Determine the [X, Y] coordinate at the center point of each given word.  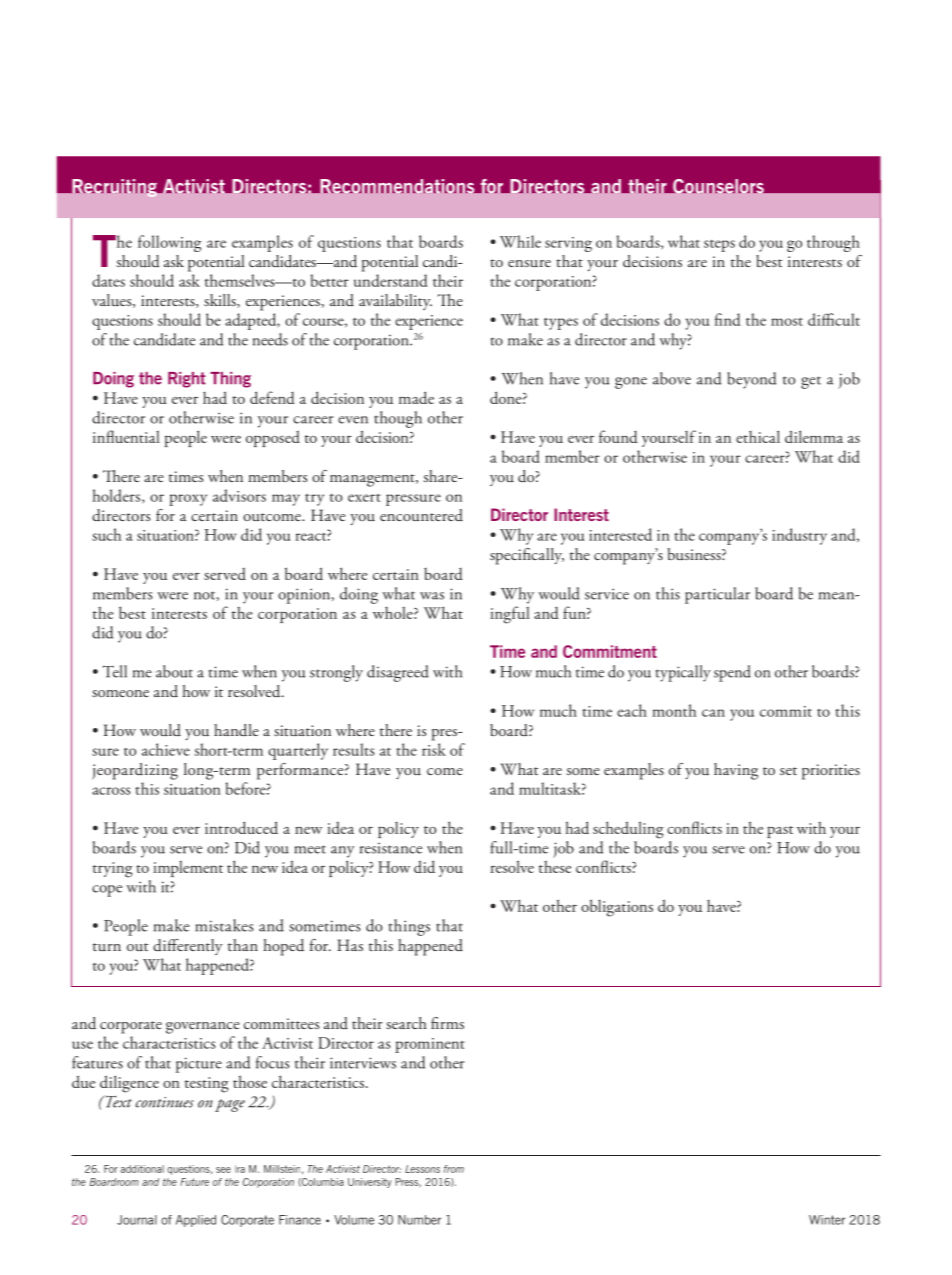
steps [719, 246]
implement [188, 868]
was [432, 596]
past [780, 832]
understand [391, 280]
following [169, 243]
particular [717, 595]
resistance [391, 848]
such [106, 534]
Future [194, 1182]
